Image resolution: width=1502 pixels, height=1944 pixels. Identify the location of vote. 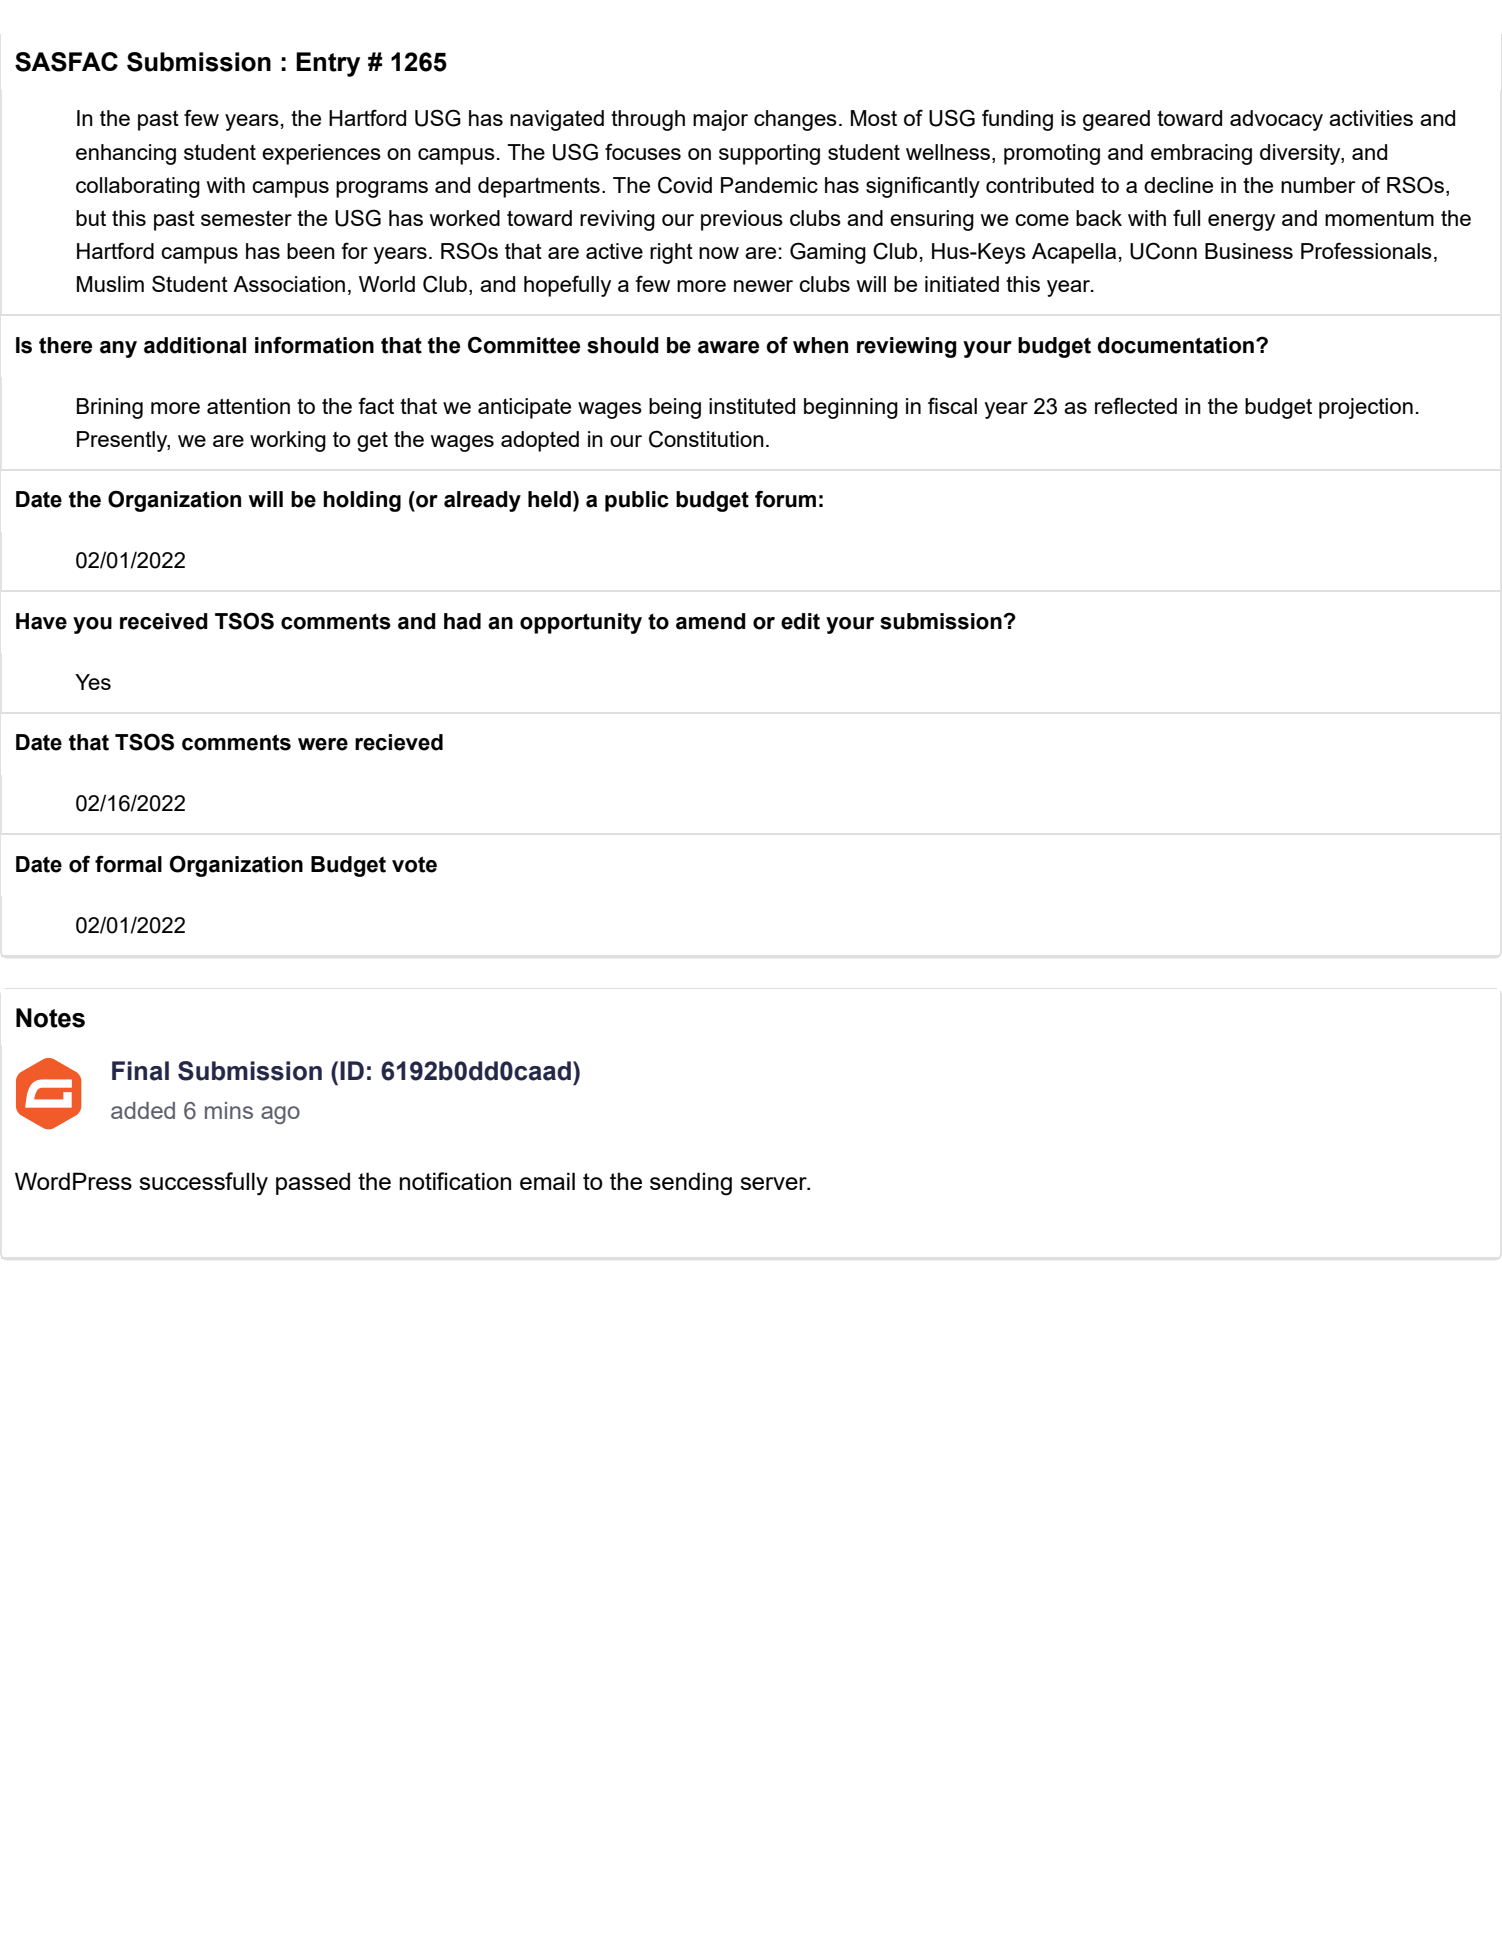
(414, 864).
